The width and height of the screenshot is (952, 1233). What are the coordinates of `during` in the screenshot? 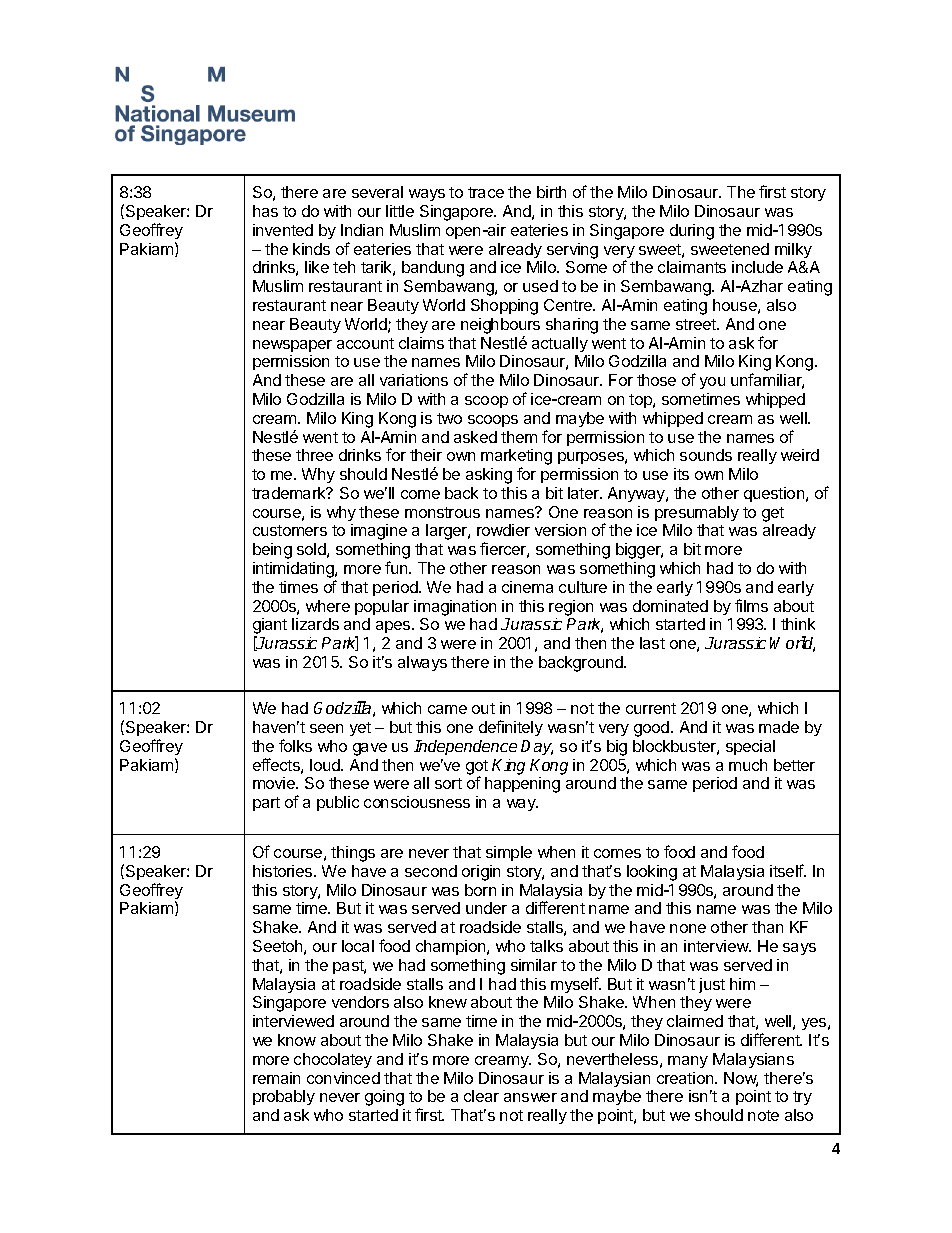 It's located at (692, 232).
